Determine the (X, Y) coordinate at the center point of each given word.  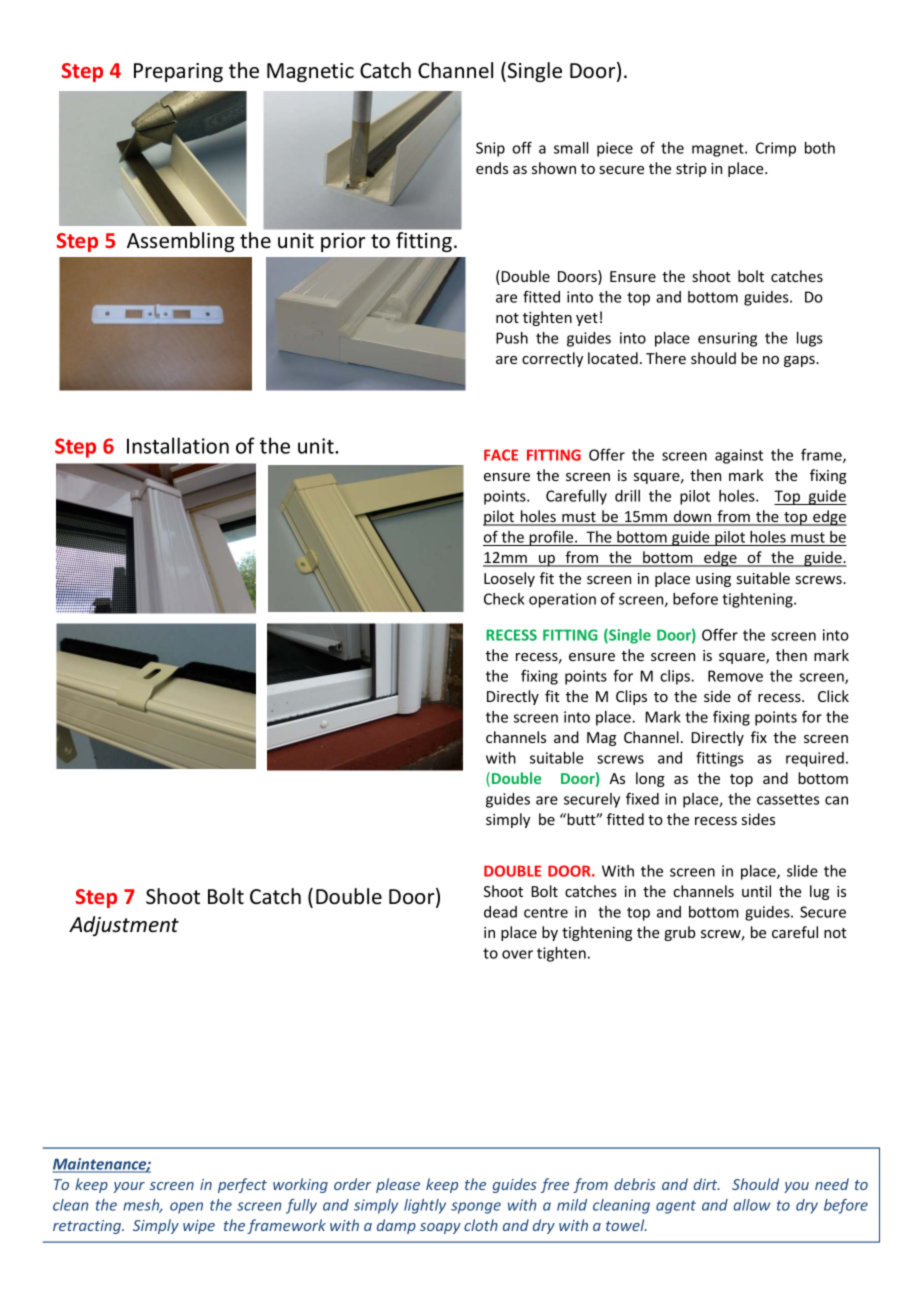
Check (504, 599)
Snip (490, 149)
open (186, 1208)
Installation (178, 445)
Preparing (178, 72)
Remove (735, 676)
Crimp (776, 149)
